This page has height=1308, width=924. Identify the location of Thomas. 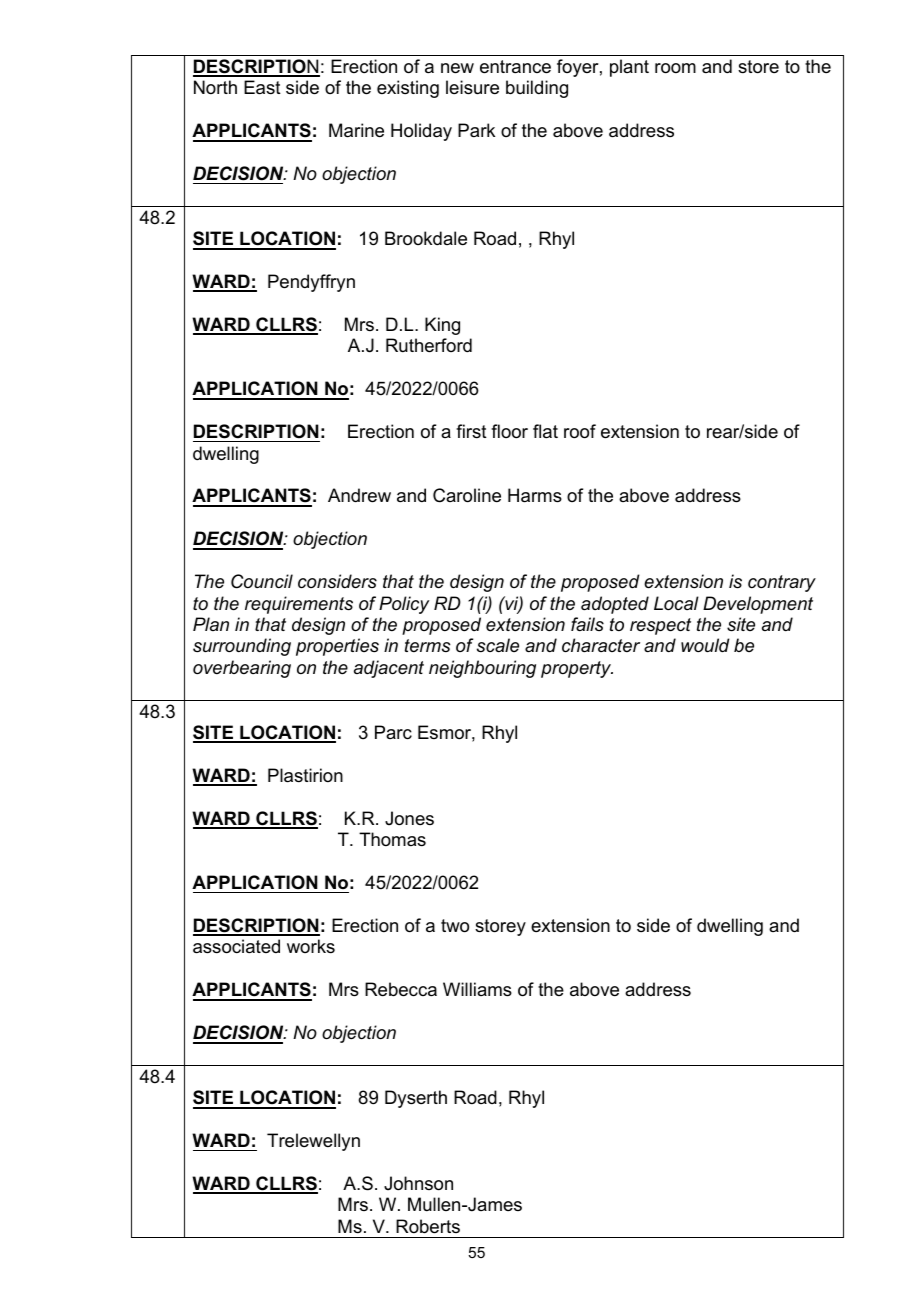
(392, 839).
